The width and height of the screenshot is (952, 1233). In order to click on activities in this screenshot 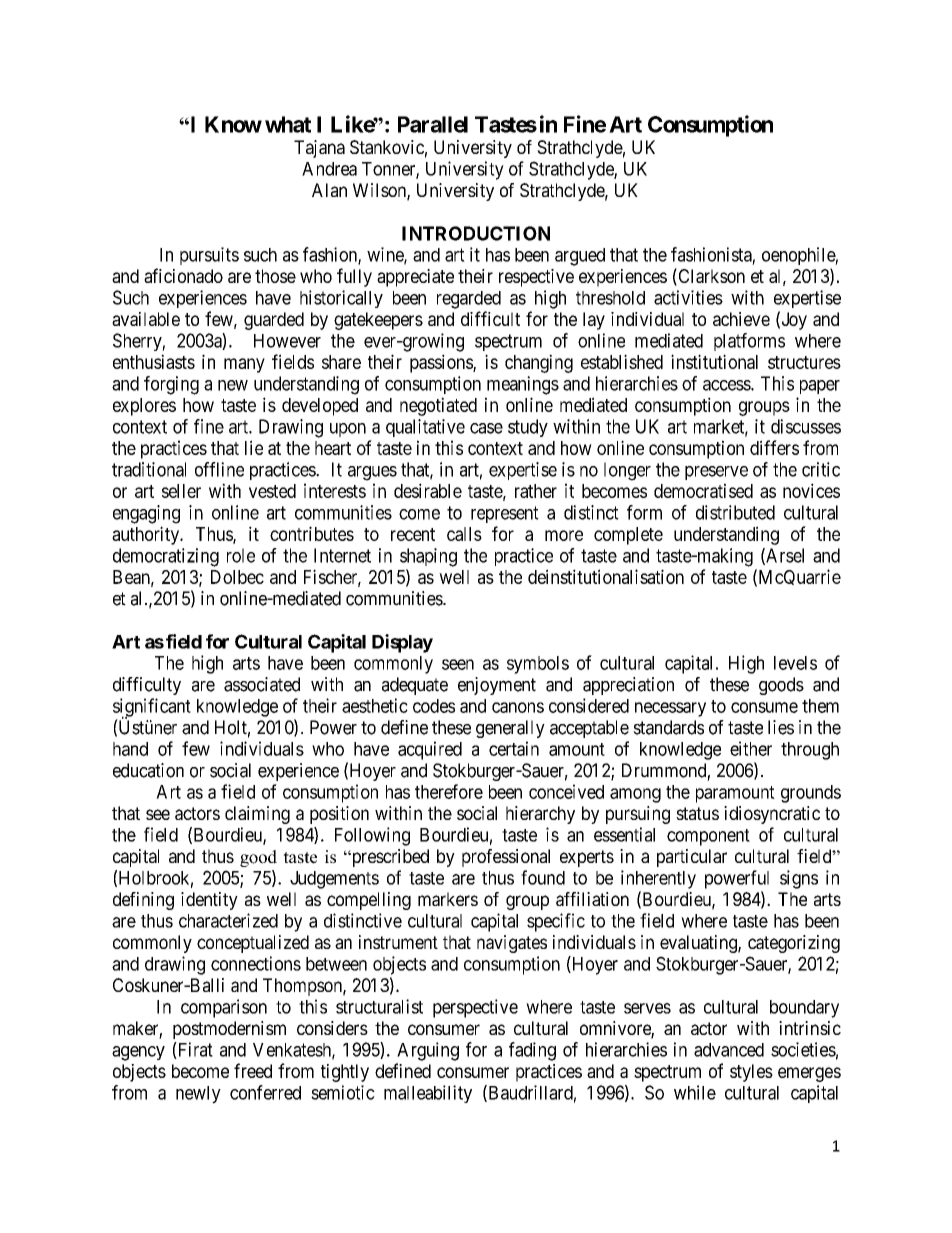, I will do `click(688, 297)`.
